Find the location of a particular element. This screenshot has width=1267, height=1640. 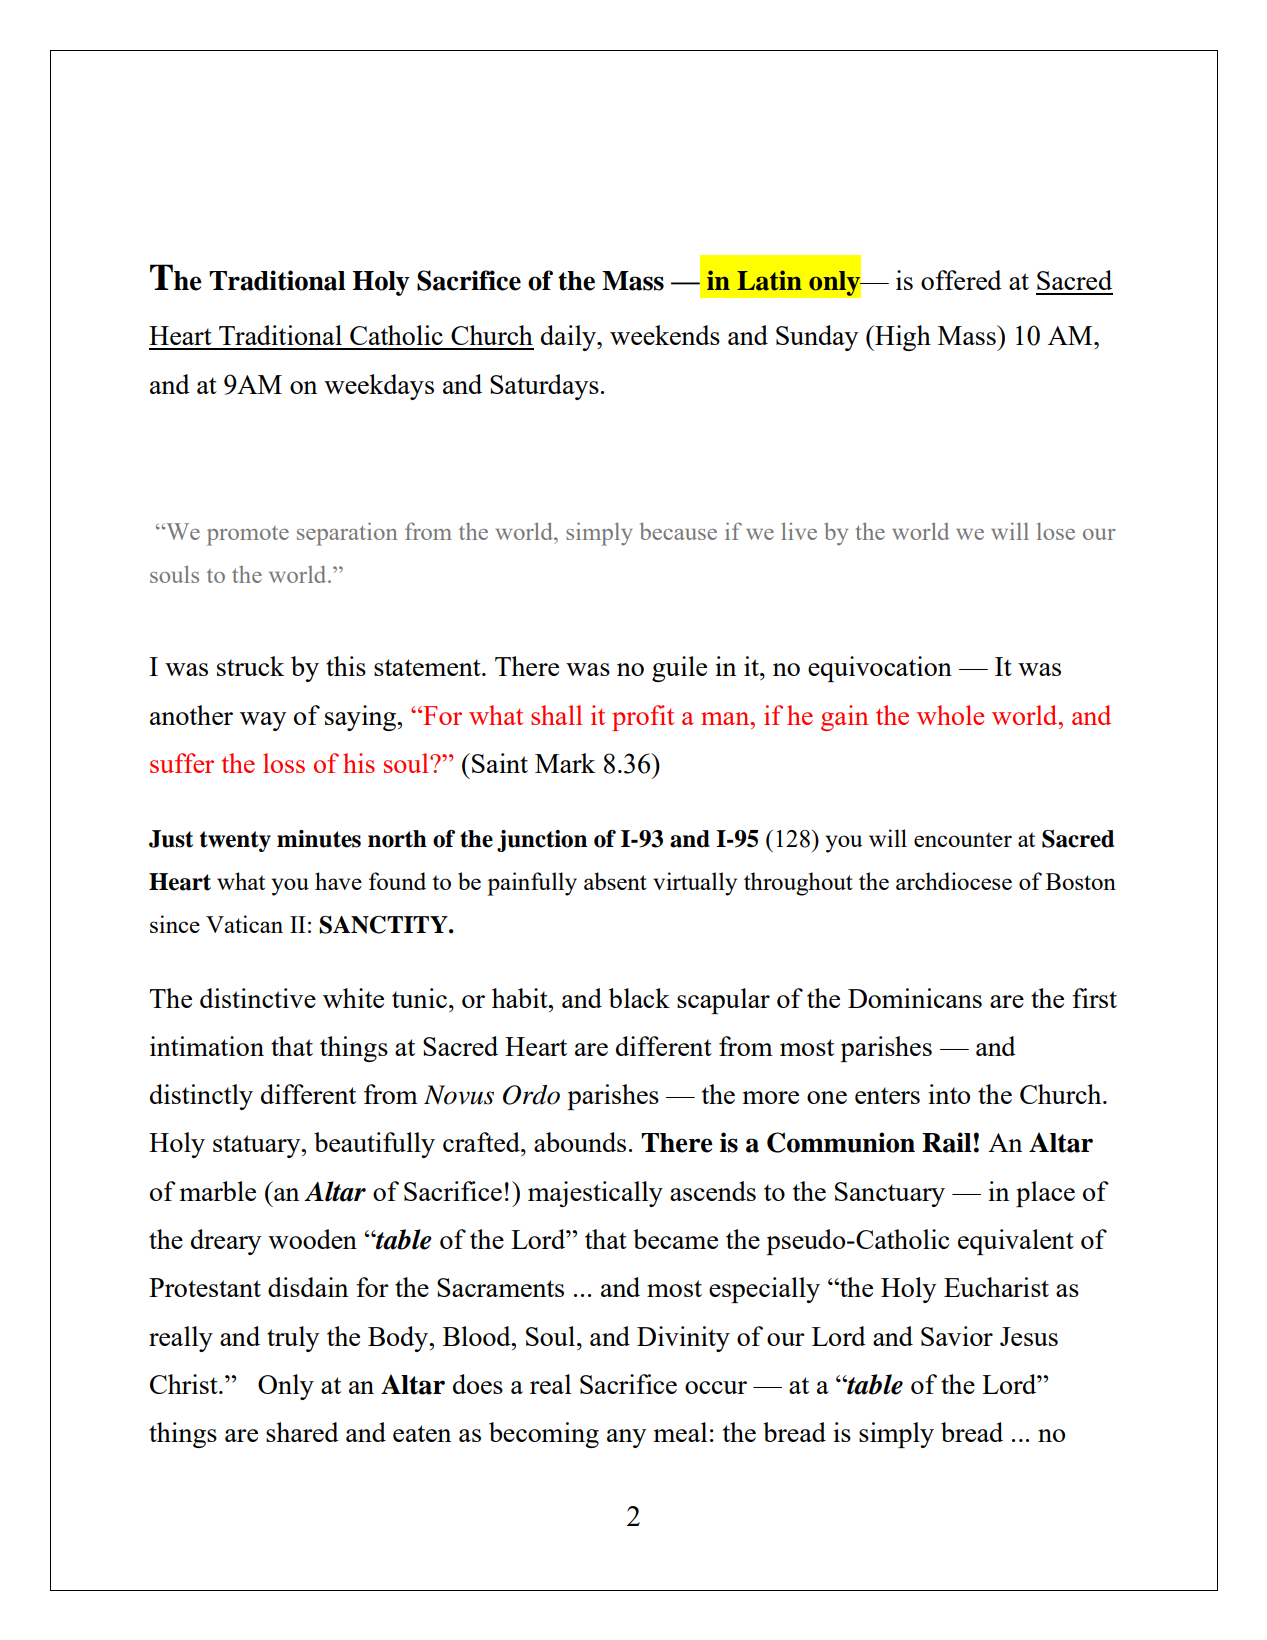

any is located at coordinates (626, 1438).
